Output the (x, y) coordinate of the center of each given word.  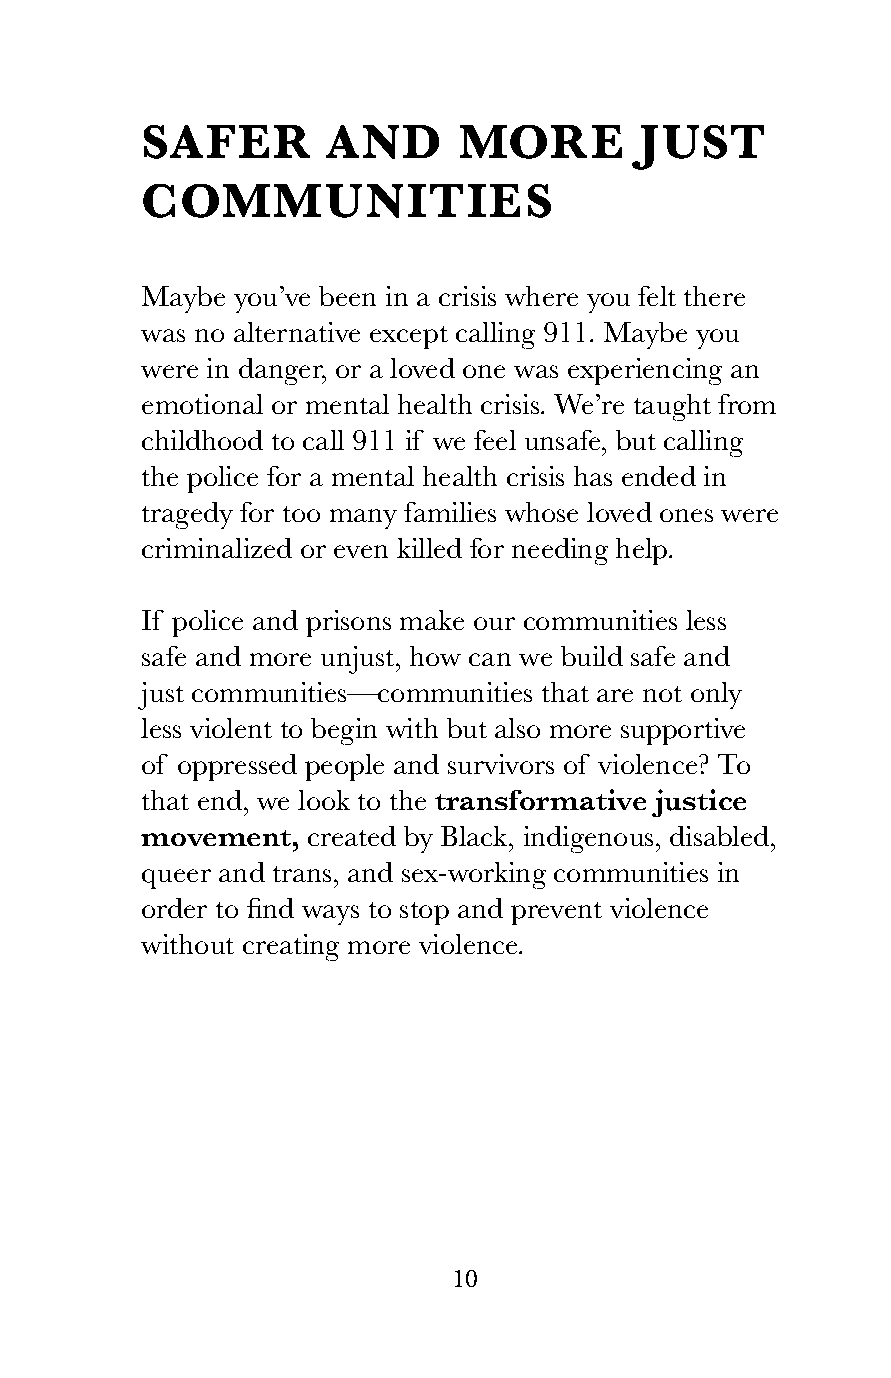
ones (686, 515)
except (409, 337)
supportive (683, 731)
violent (231, 728)
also (517, 728)
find (270, 908)
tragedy (187, 515)
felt (657, 296)
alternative (297, 332)
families (450, 512)
